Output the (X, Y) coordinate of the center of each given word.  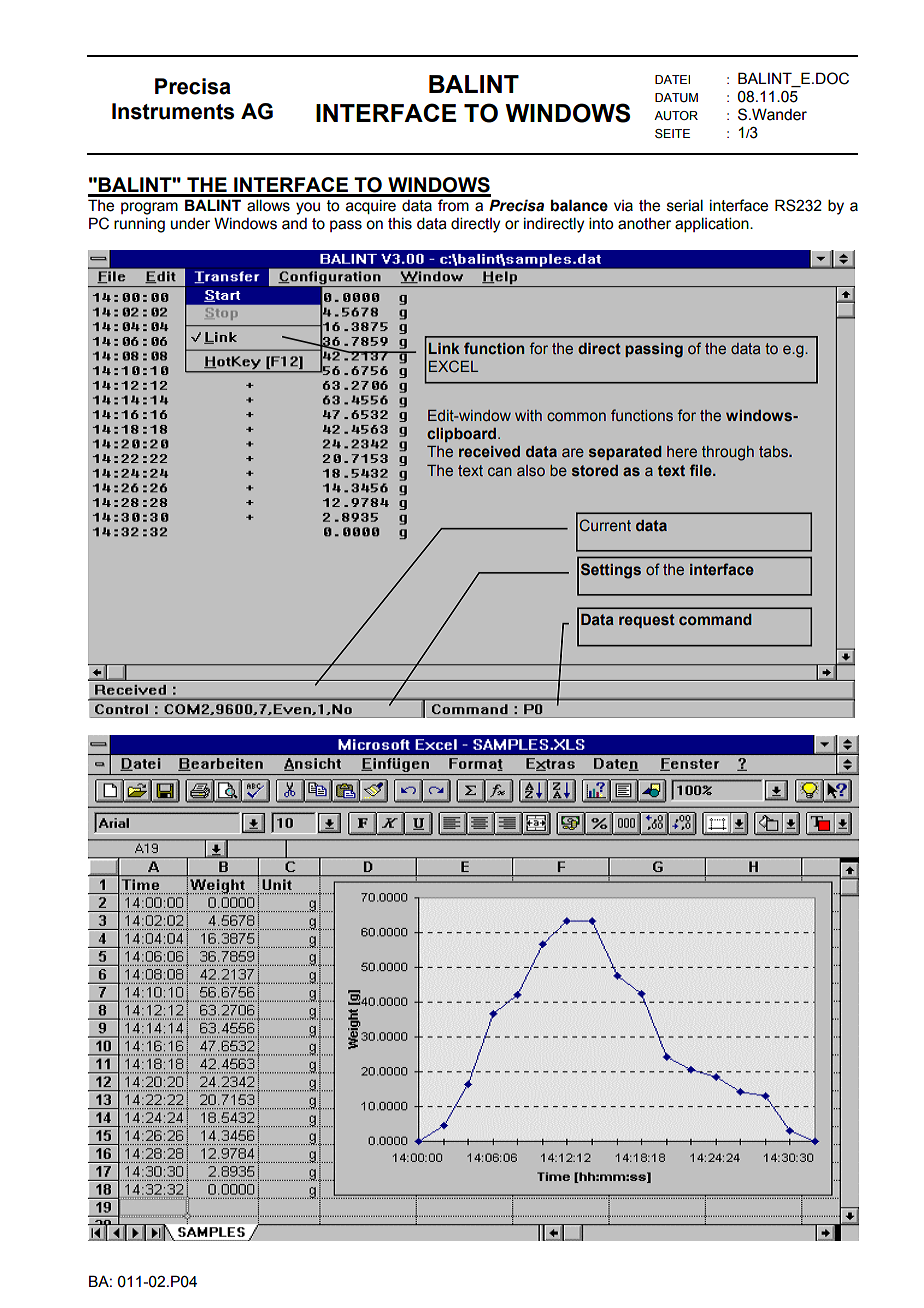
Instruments (173, 111)
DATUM (676, 98)
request (647, 621)
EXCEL (453, 366)
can (500, 471)
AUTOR (676, 116)
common (576, 416)
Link (444, 348)
